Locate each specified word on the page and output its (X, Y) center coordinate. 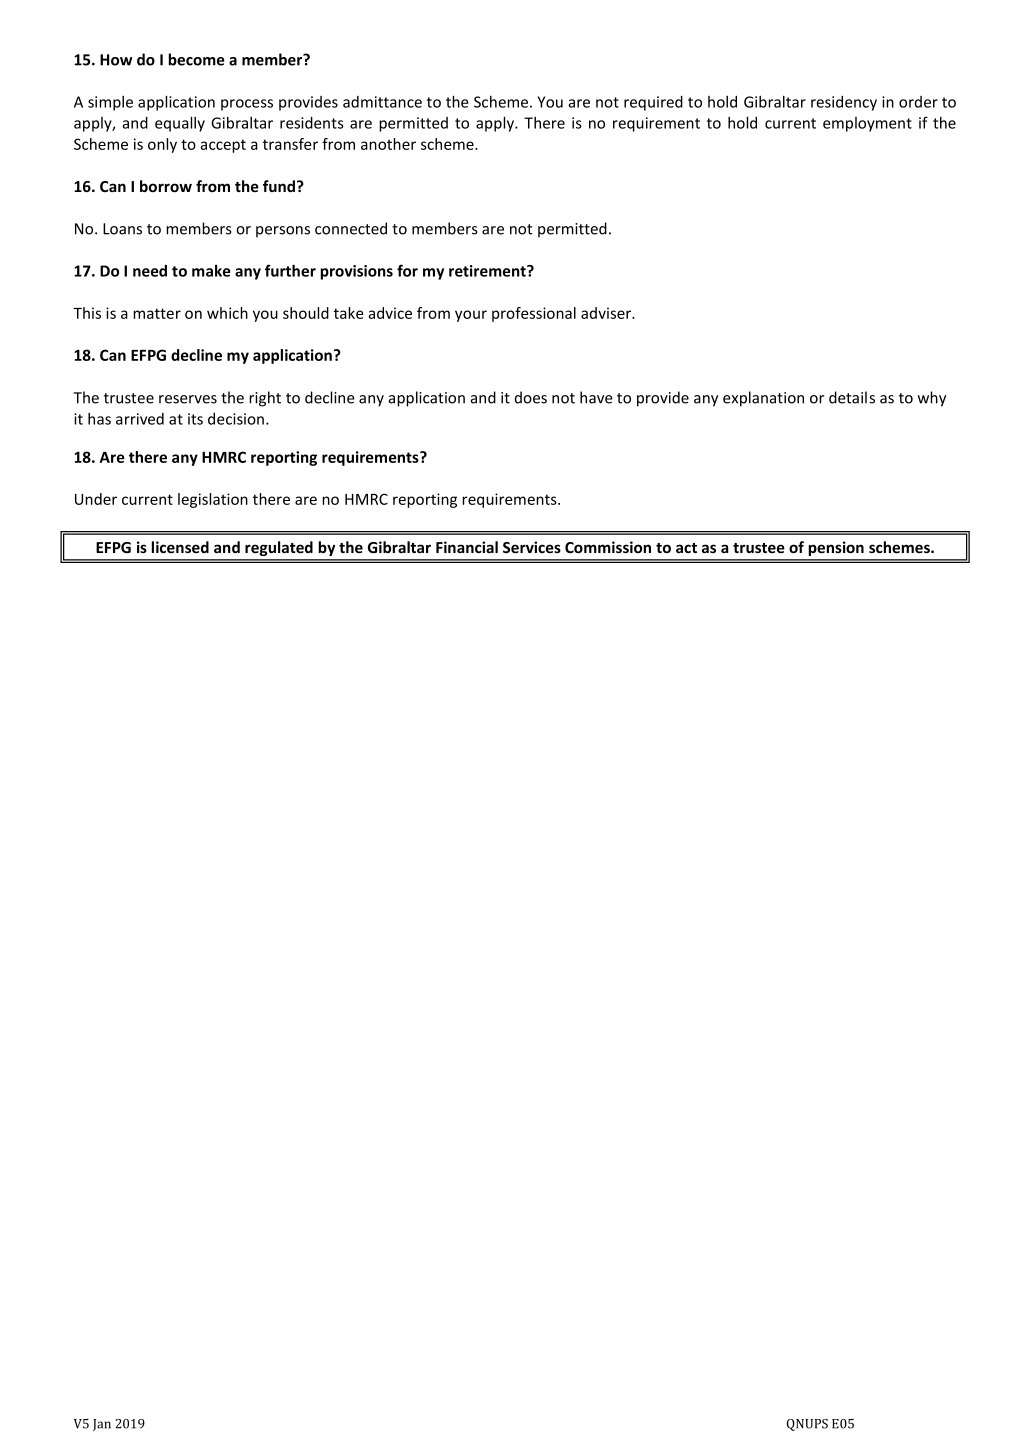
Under (96, 499)
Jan (102, 1425)
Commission (608, 547)
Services (532, 547)
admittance (382, 102)
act (686, 548)
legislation (213, 500)
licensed (180, 547)
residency (844, 103)
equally (180, 124)
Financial (467, 547)
